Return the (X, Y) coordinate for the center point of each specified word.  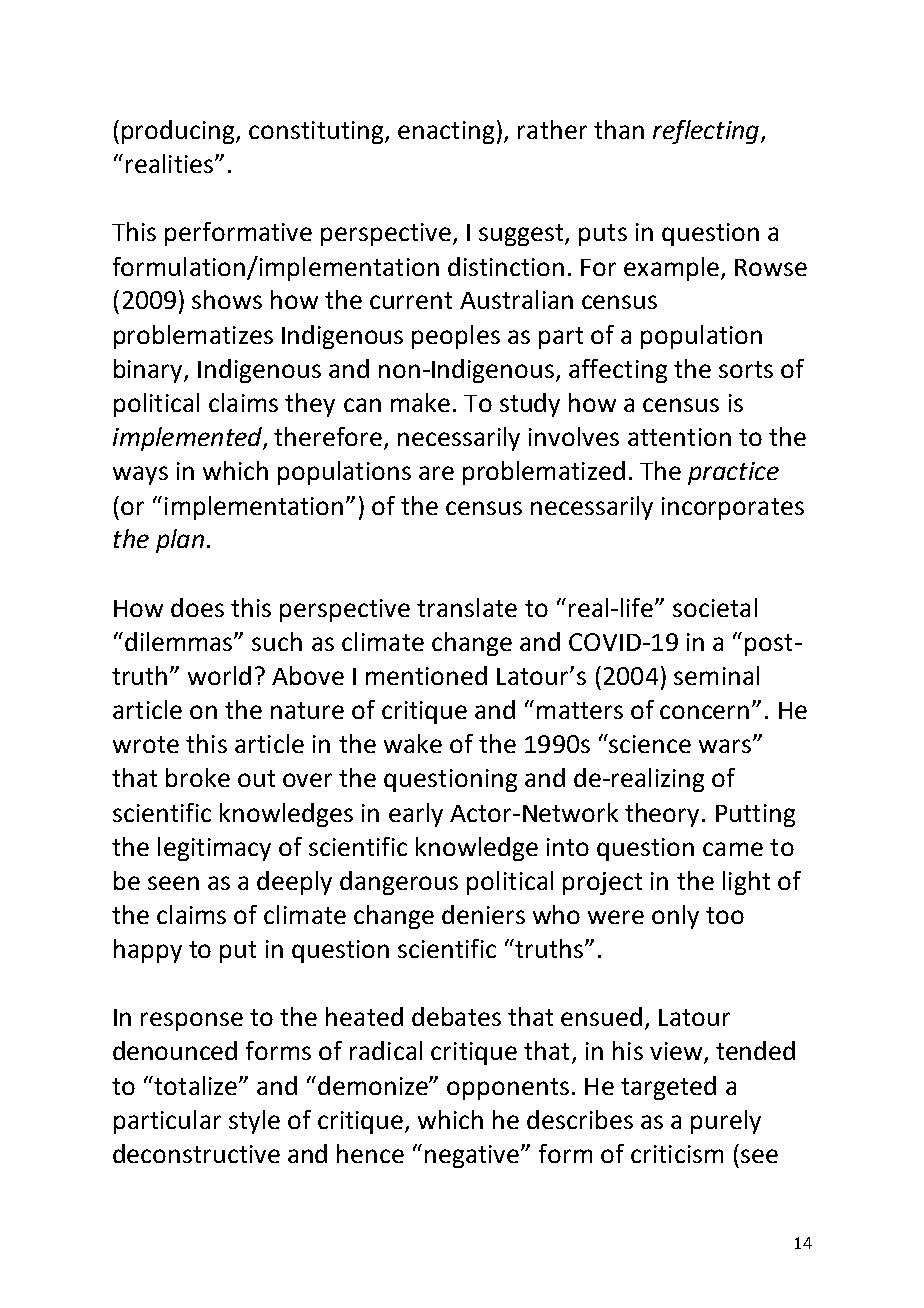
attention (679, 437)
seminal (716, 675)
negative (473, 1156)
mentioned (426, 675)
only (675, 917)
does (197, 607)
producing (179, 132)
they (310, 405)
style (254, 1122)
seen (173, 883)
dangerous (399, 883)
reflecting (706, 132)
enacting (446, 132)
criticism (677, 1154)
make (420, 402)
